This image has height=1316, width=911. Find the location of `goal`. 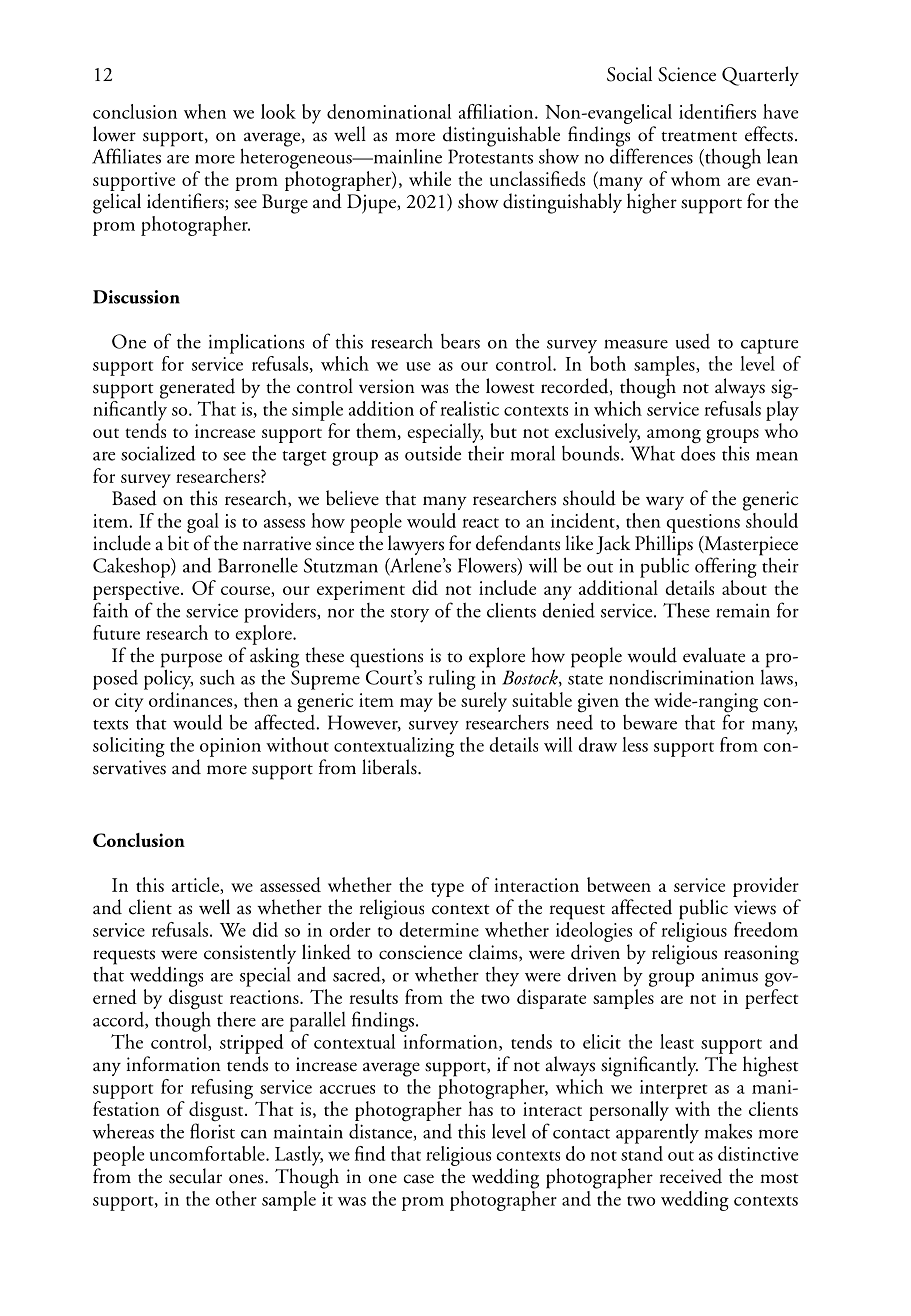

goal is located at coordinates (203, 523).
